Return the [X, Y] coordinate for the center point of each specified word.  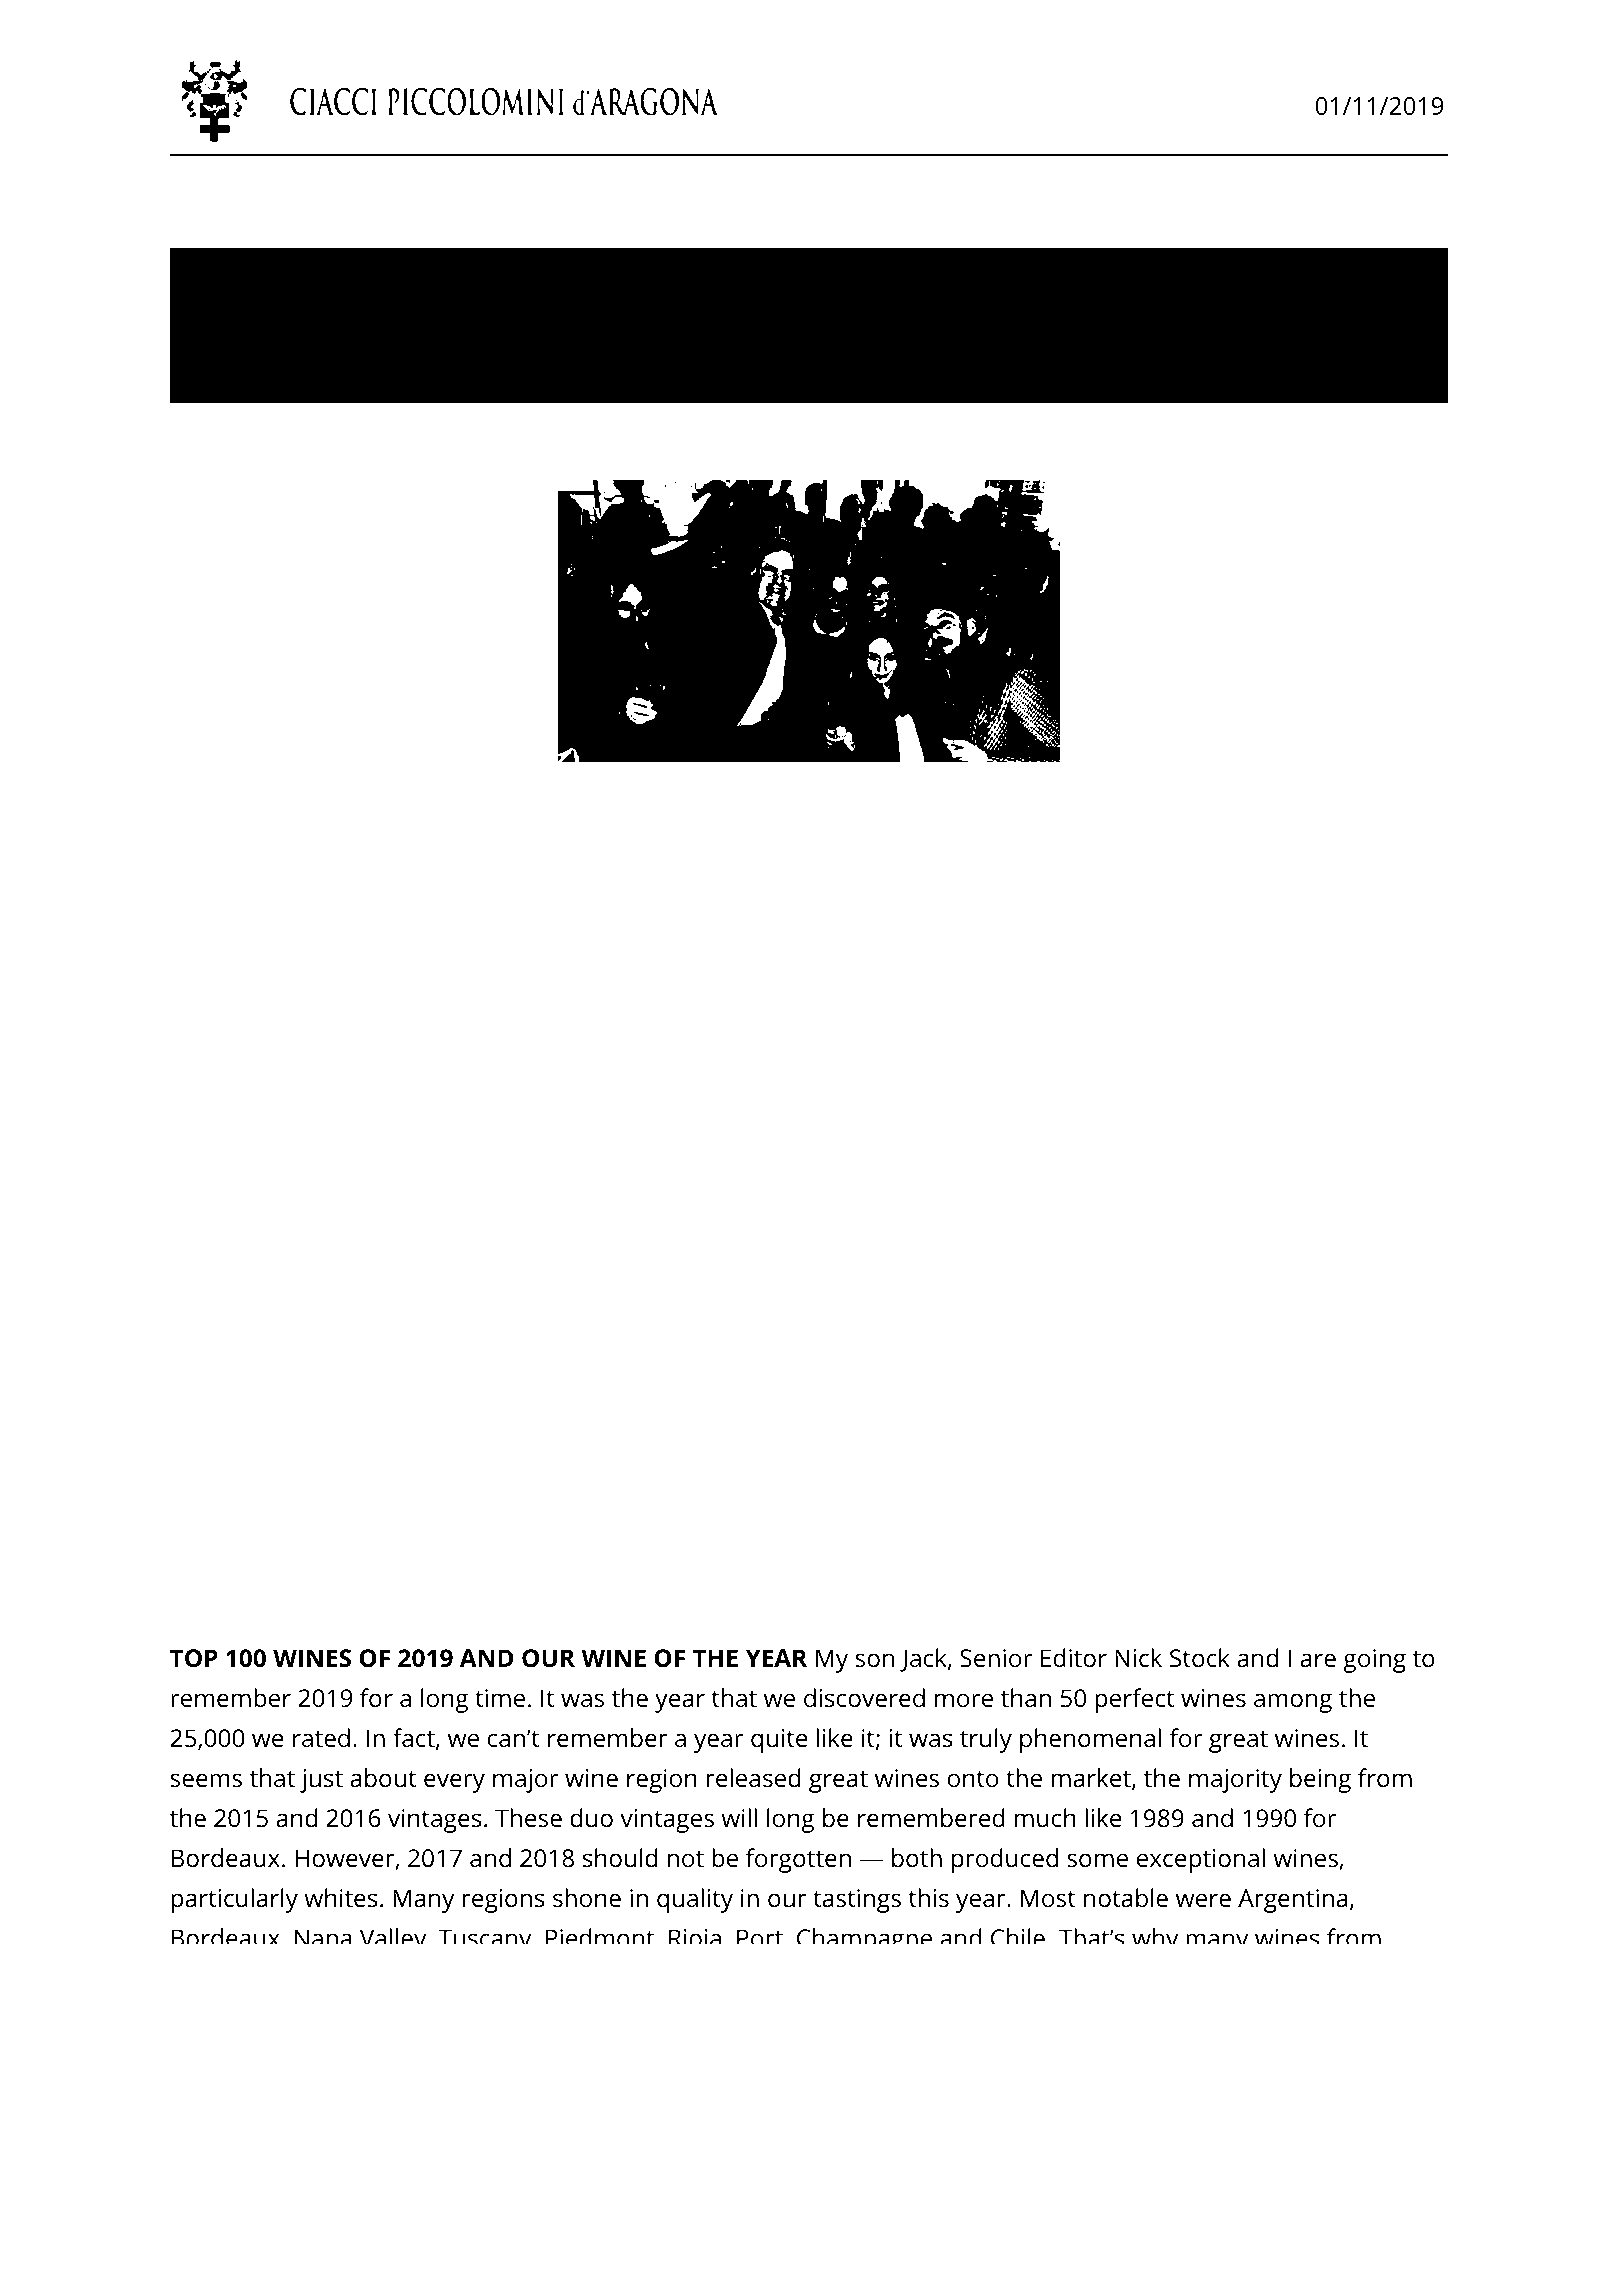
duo [591, 1818]
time [500, 1698]
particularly [234, 1900]
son [874, 1660]
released [753, 1778]
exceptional [1201, 1860]
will [739, 1817]
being [1320, 1780]
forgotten [798, 1860]
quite [779, 1741]
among [1293, 1703]
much [1045, 1818]
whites [341, 1898]
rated [321, 1738]
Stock [1200, 1658]
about [383, 1778]
